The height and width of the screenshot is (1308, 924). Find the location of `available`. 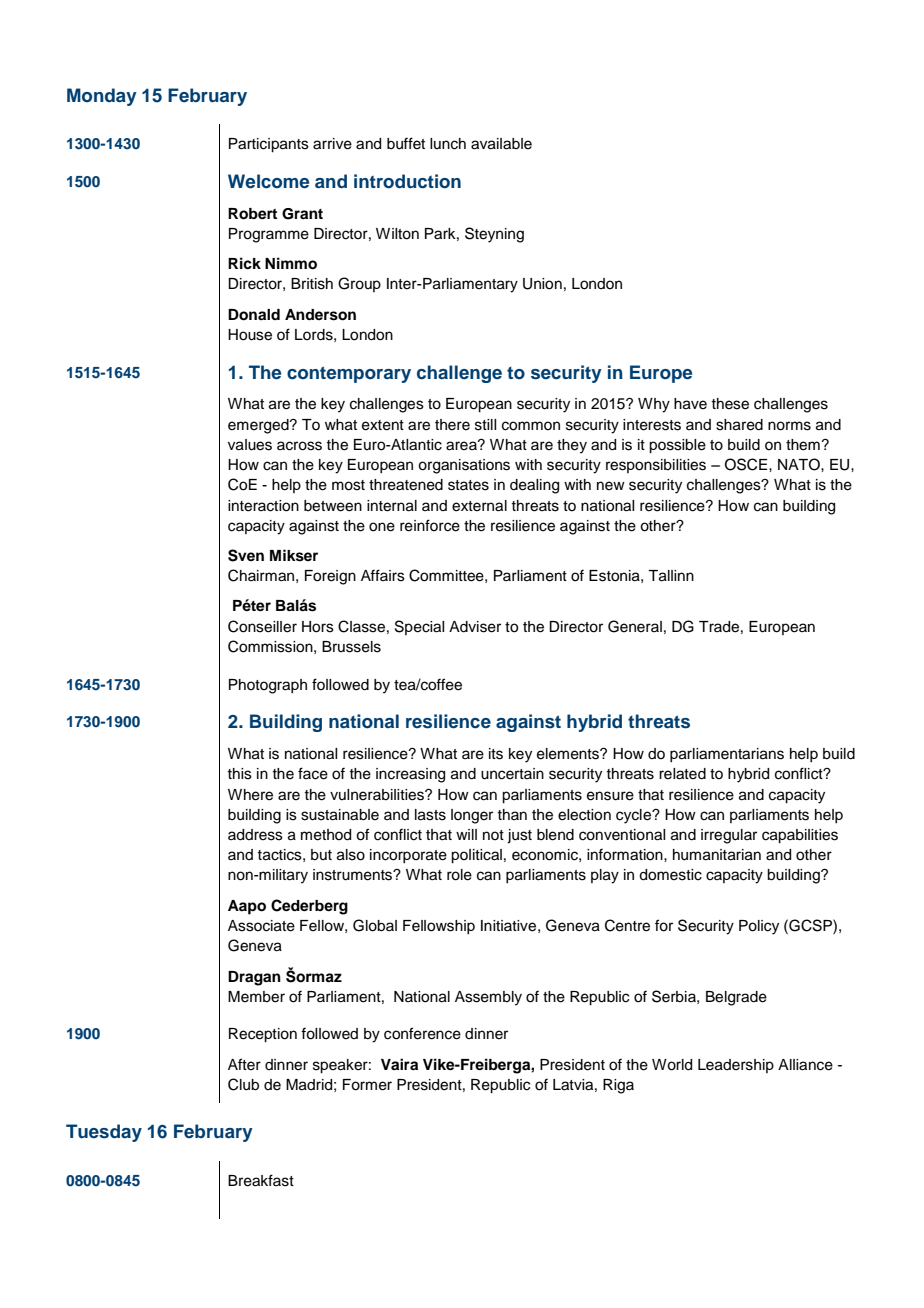

available is located at coordinates (501, 144).
